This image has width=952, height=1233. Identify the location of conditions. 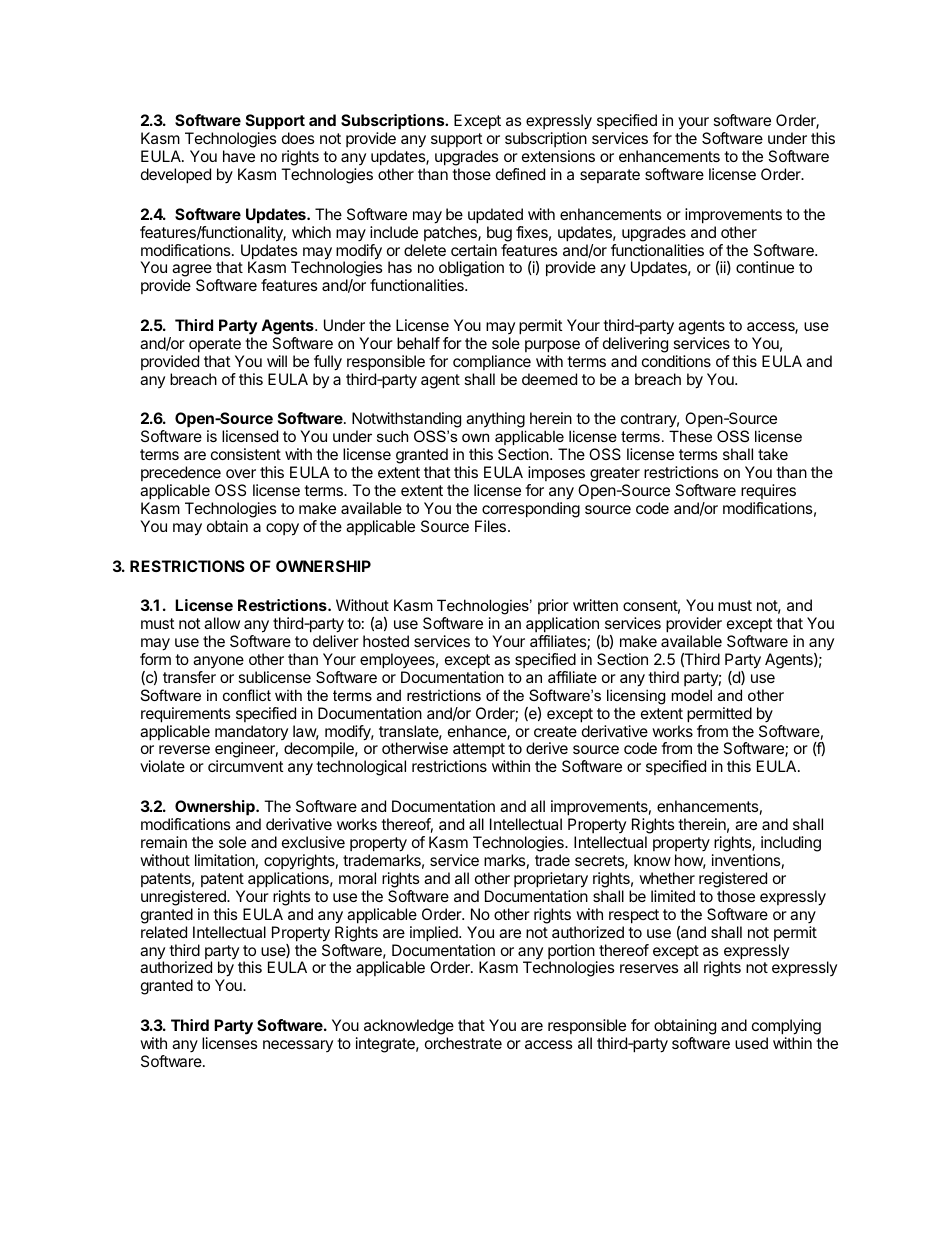
(676, 361).
